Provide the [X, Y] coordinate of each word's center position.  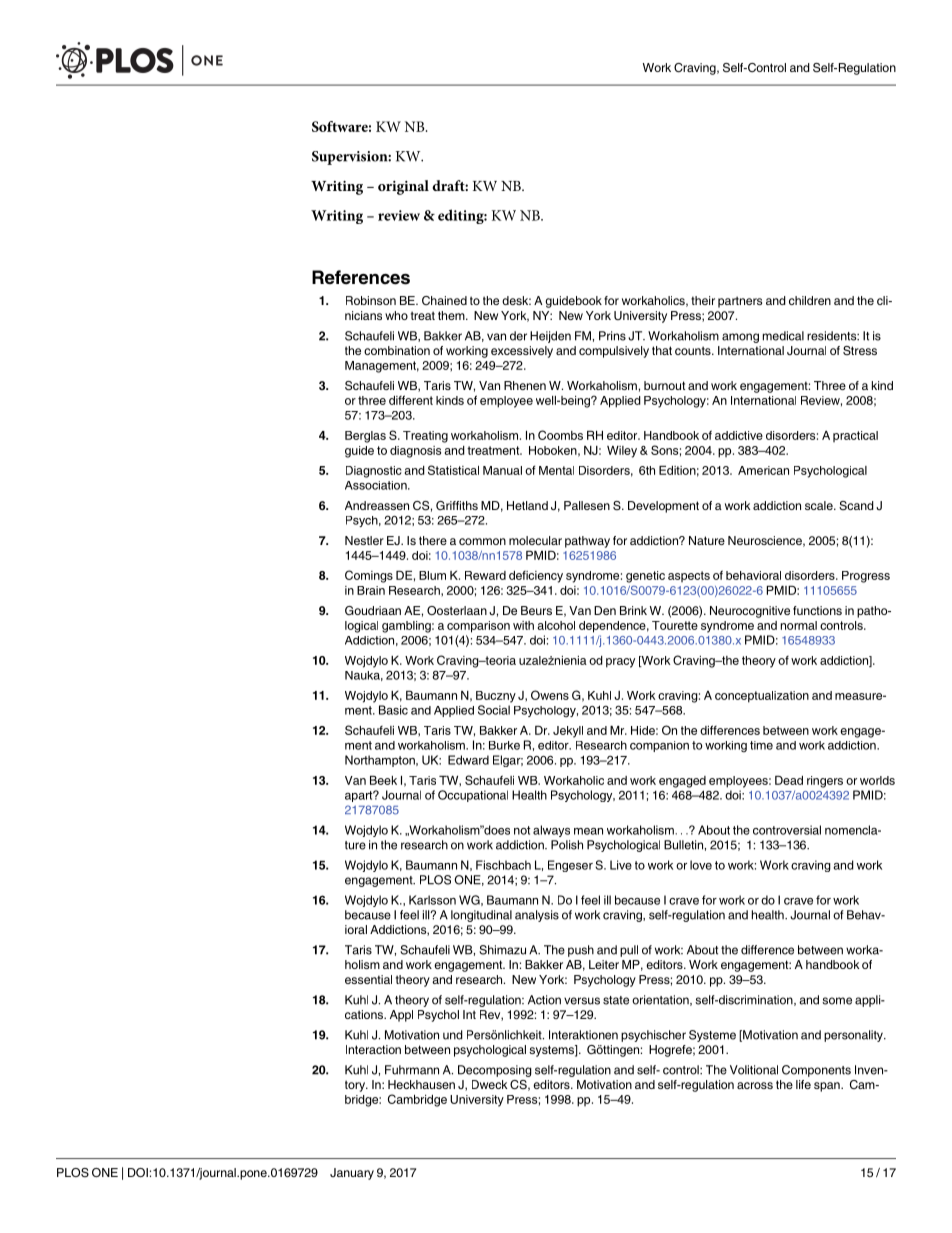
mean [588, 831]
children [810, 300]
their [703, 300]
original [403, 187]
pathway [587, 542]
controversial [787, 830]
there [433, 540]
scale [820, 505]
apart [360, 796]
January [352, 1174]
